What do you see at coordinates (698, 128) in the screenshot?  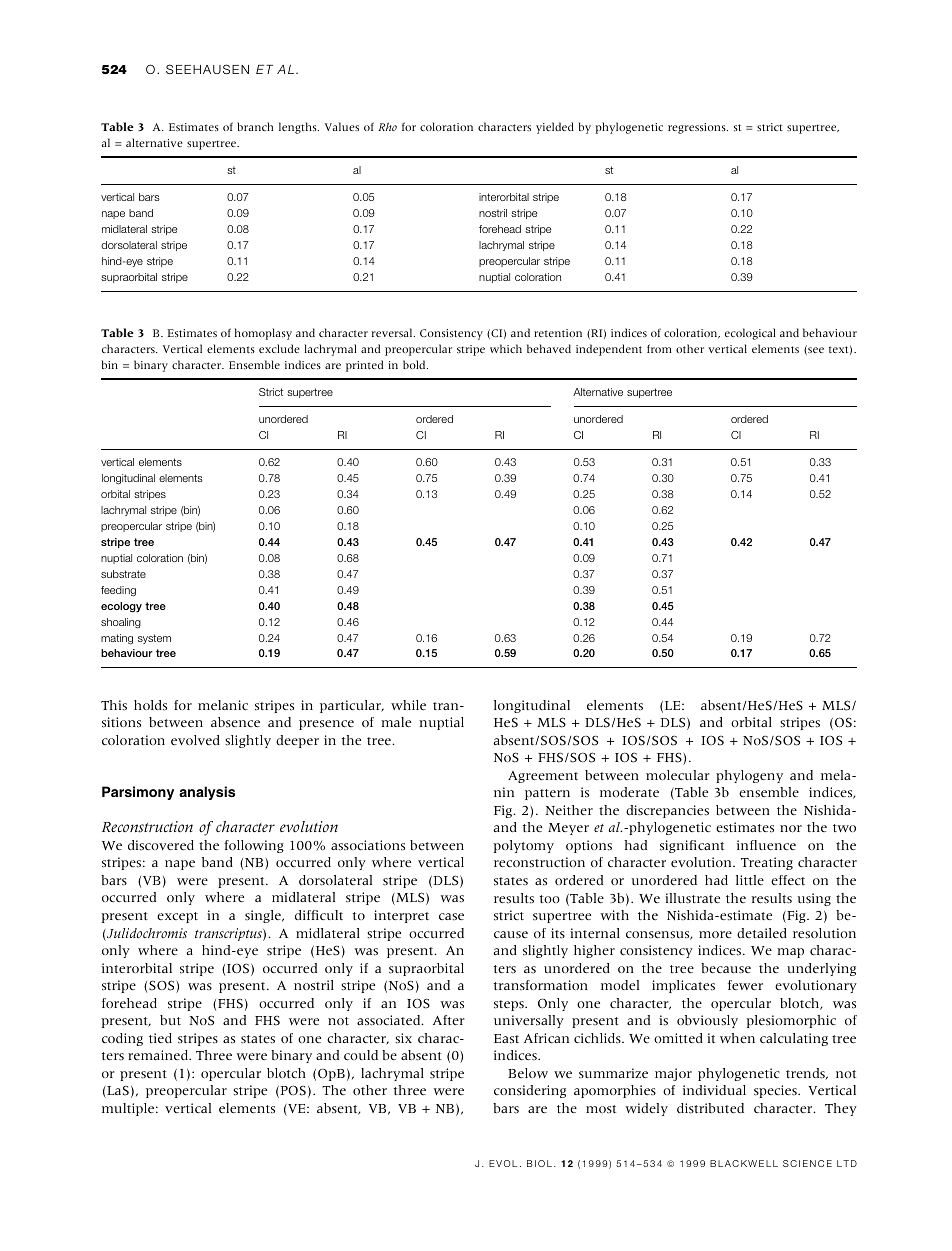 I see `regressions` at bounding box center [698, 128].
